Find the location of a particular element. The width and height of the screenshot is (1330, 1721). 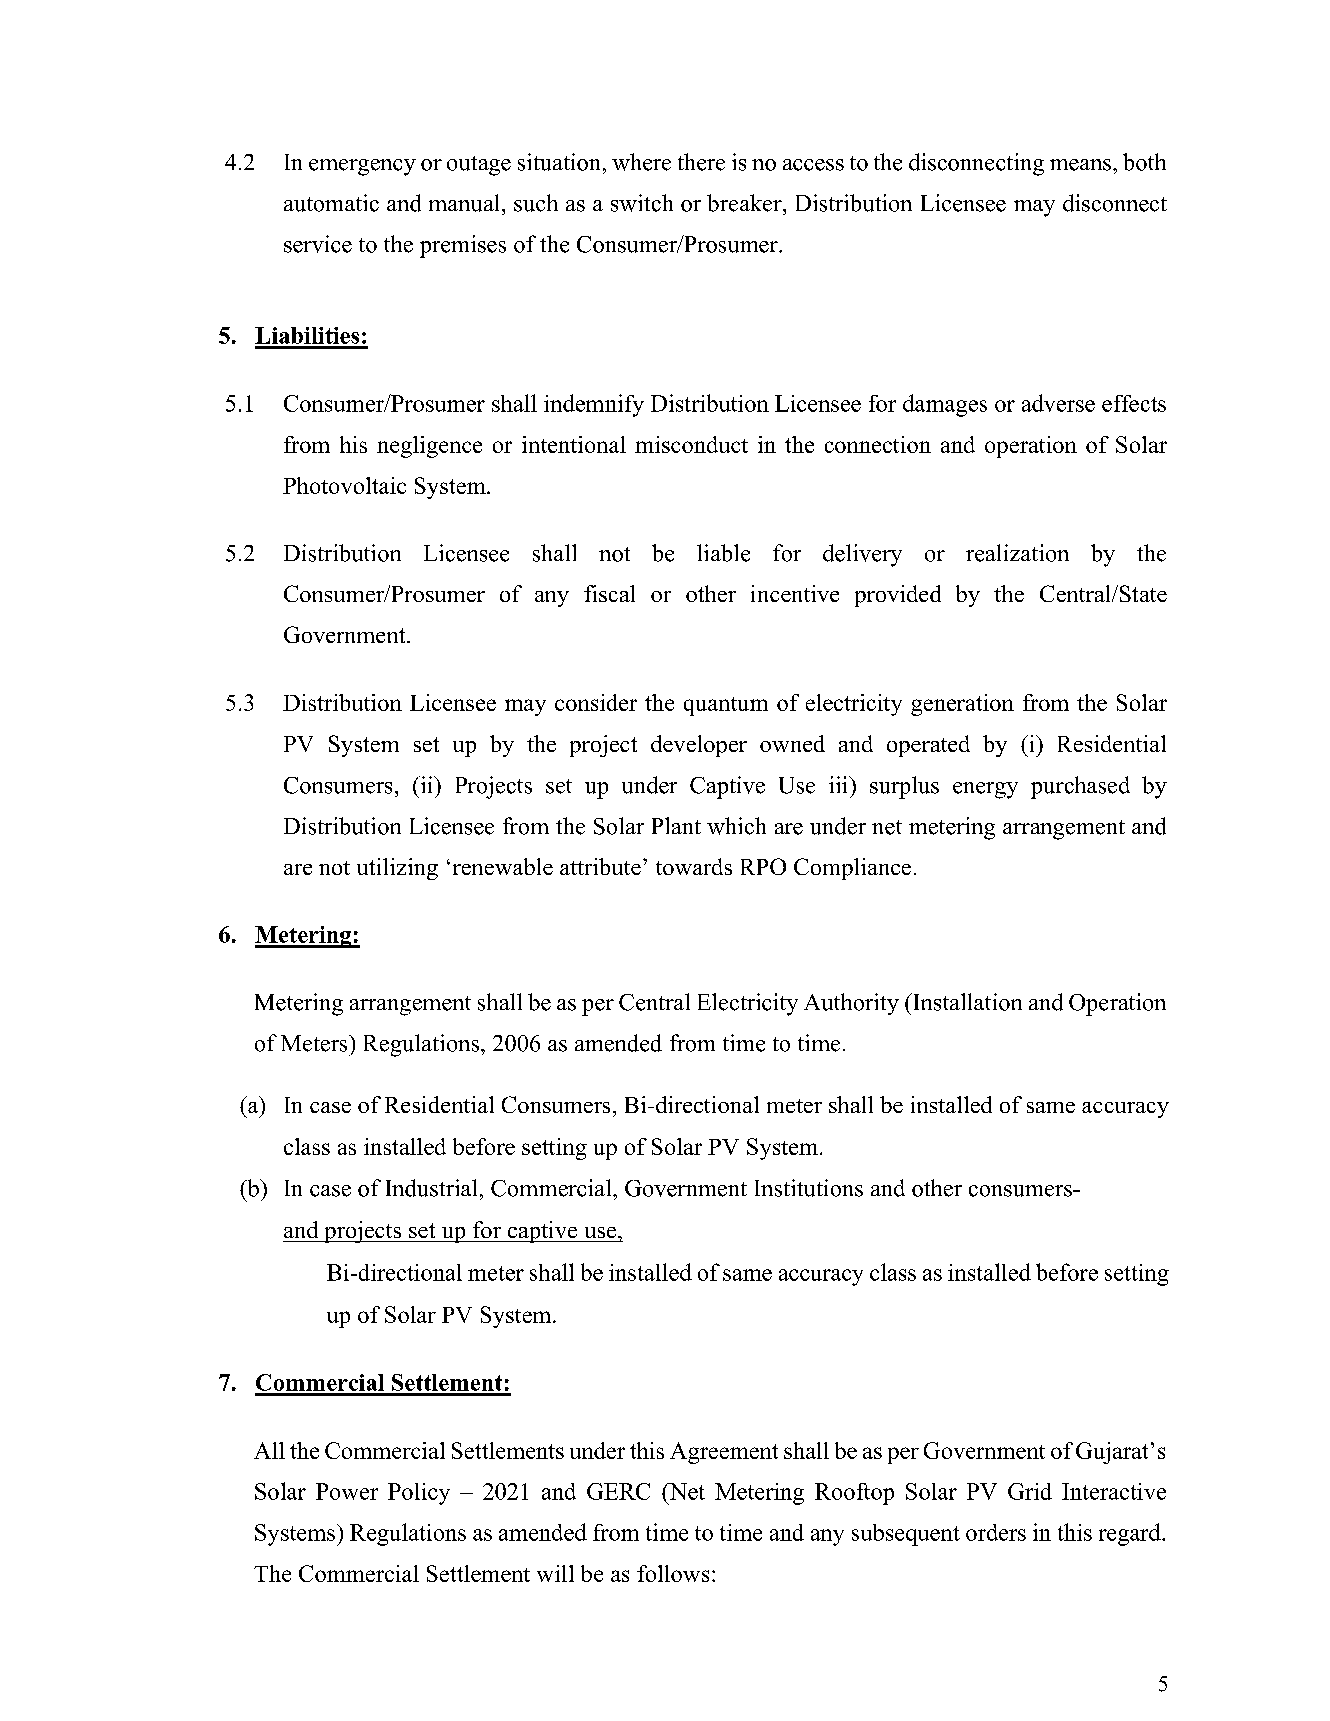

Policy is located at coordinates (419, 1494).
